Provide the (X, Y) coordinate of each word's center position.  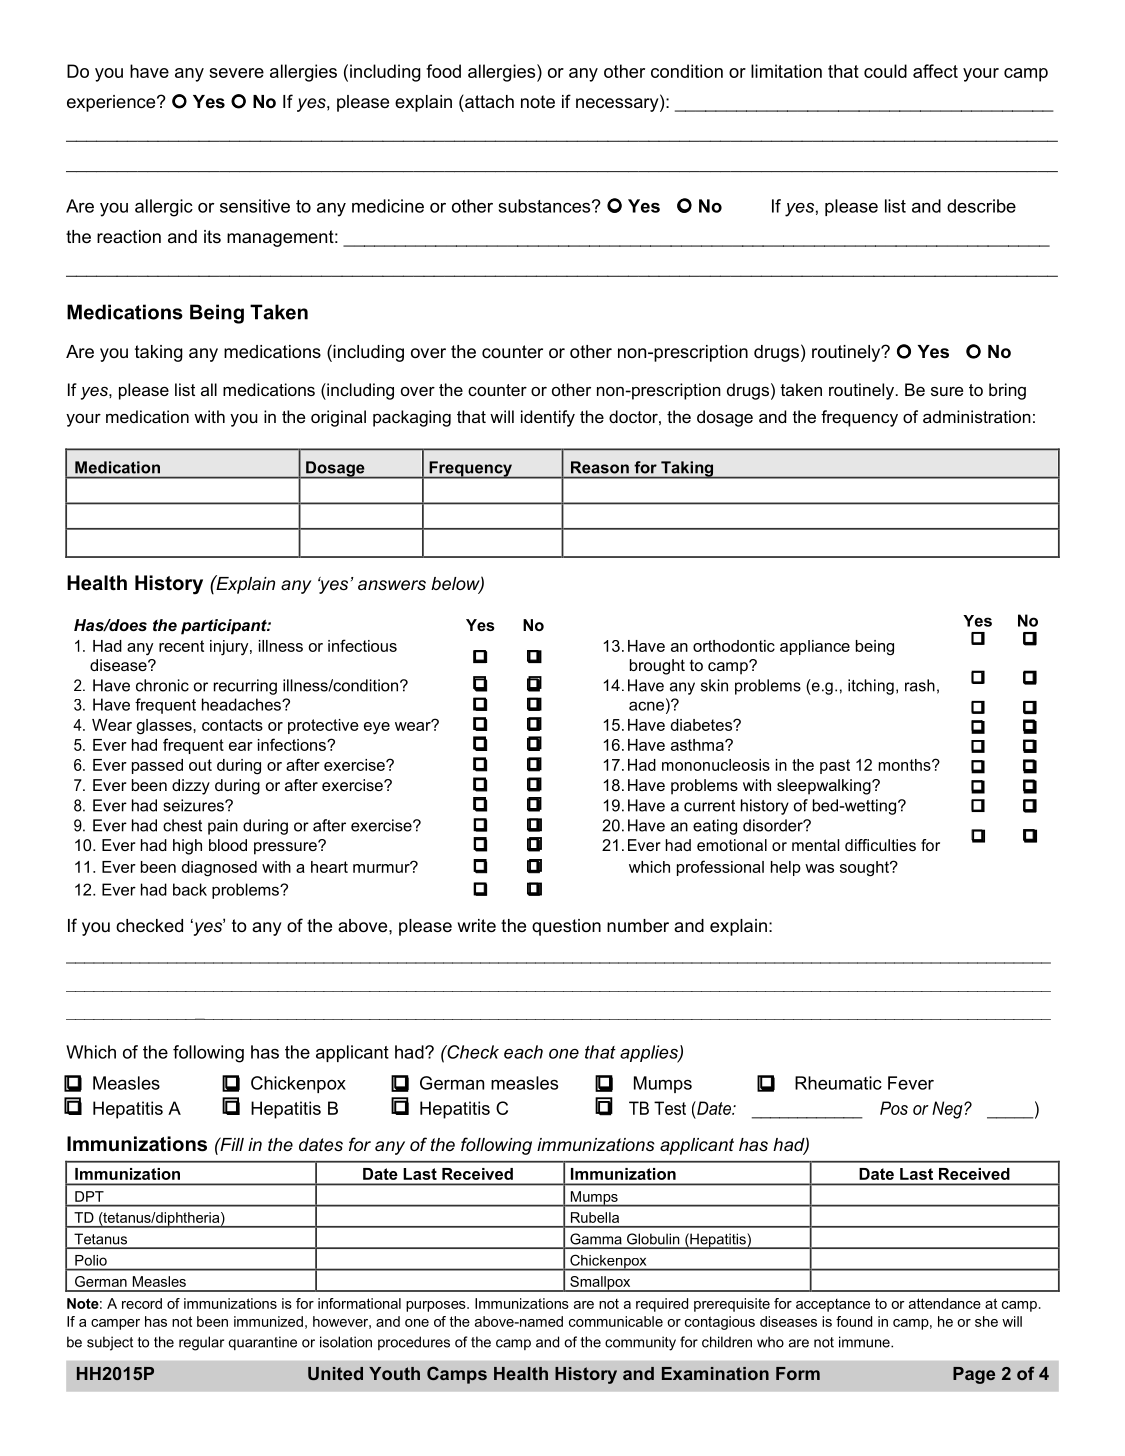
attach (488, 101)
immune (865, 1342)
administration (977, 416)
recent (181, 646)
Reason (600, 467)
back (190, 889)
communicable (616, 1321)
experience (112, 103)
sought (866, 869)
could (885, 71)
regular (201, 1343)
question (566, 927)
